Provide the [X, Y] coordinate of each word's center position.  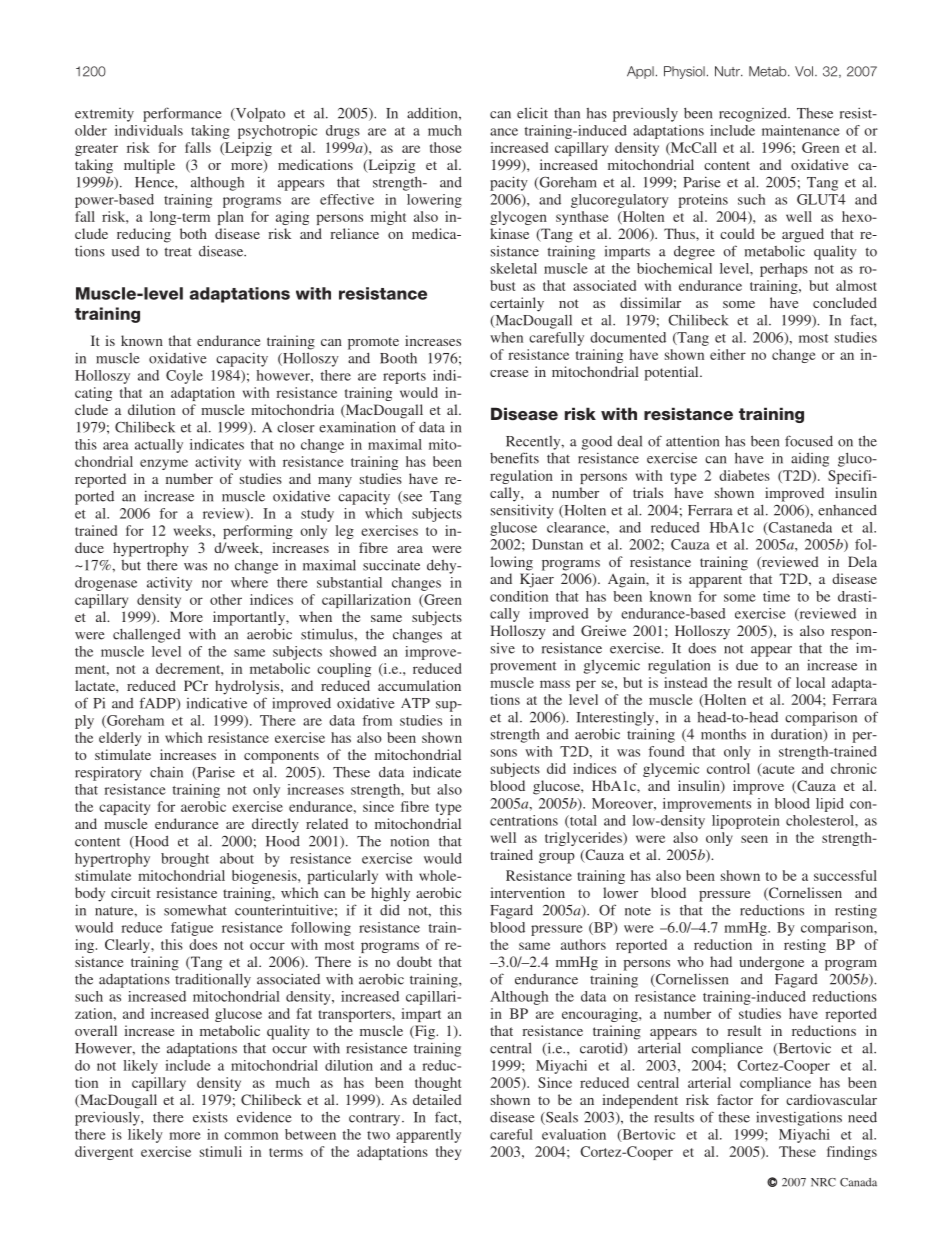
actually [159, 446]
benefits [514, 458]
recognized [754, 114]
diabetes [744, 475]
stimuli [221, 1151]
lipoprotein [746, 822]
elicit [532, 113]
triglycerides [584, 839]
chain [166, 772]
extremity [104, 115]
